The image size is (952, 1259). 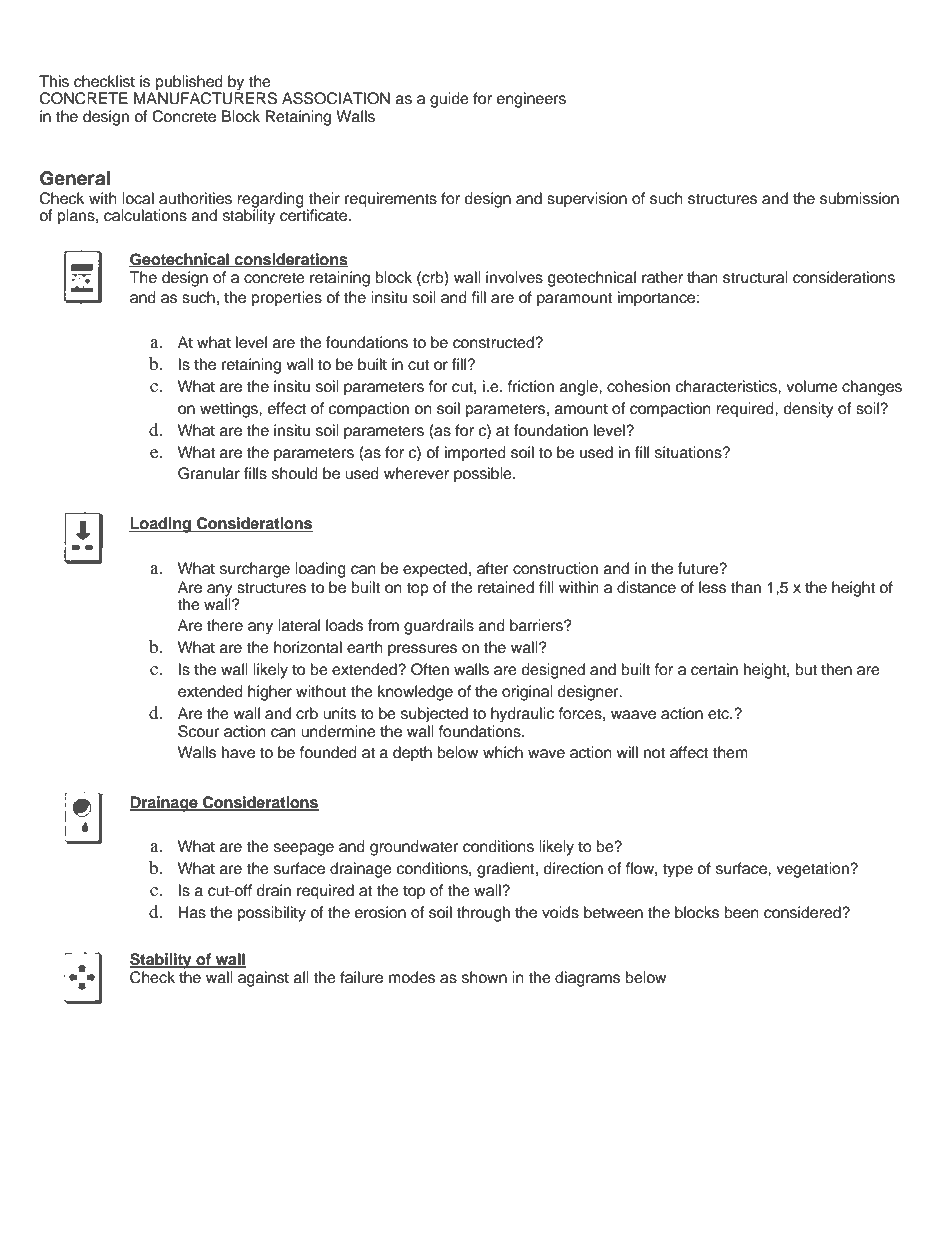 What do you see at coordinates (730, 752) in the image?
I see `them` at bounding box center [730, 752].
